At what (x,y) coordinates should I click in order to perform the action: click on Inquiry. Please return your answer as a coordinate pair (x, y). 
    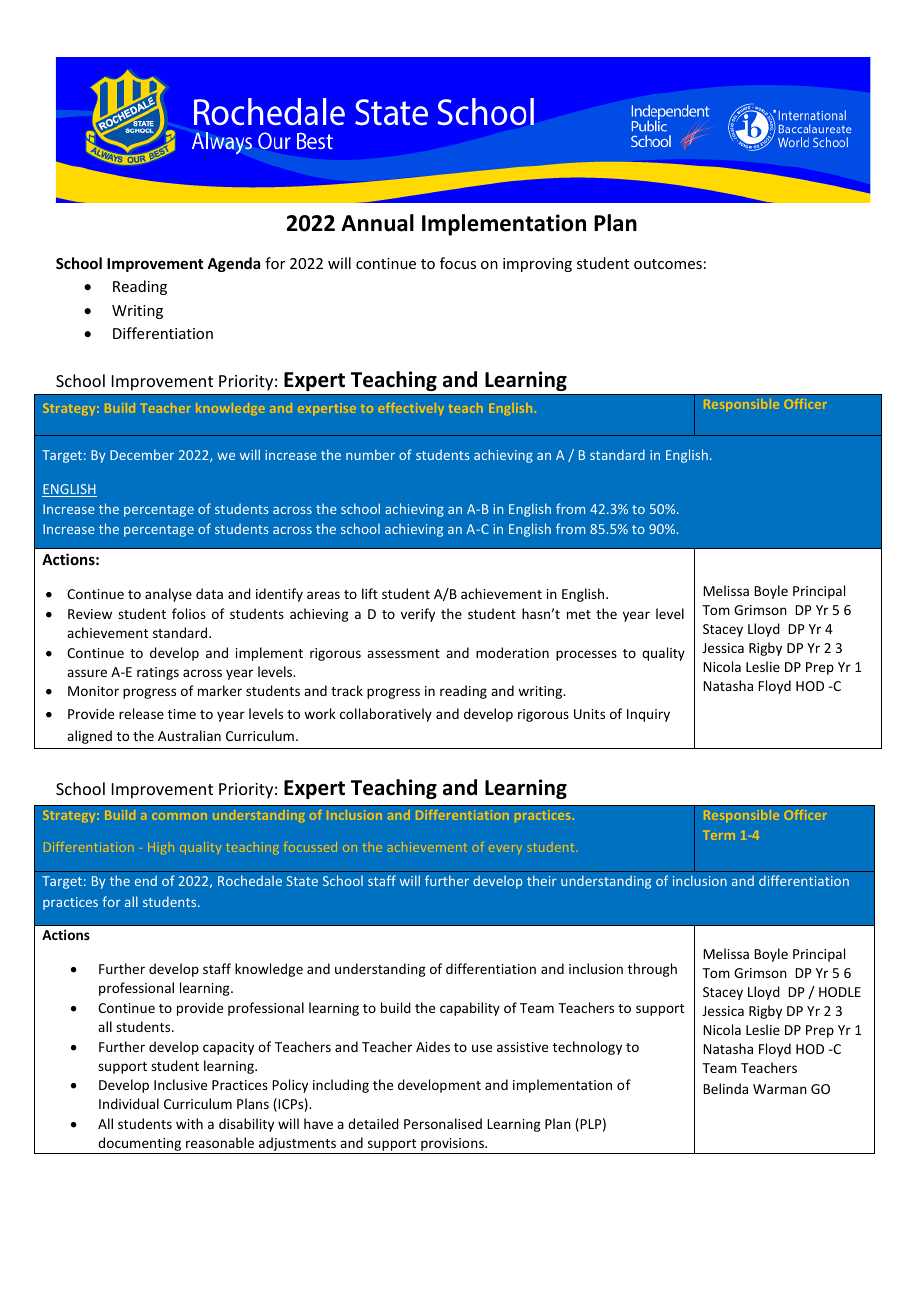
    Looking at the image, I should click on (648, 715).
